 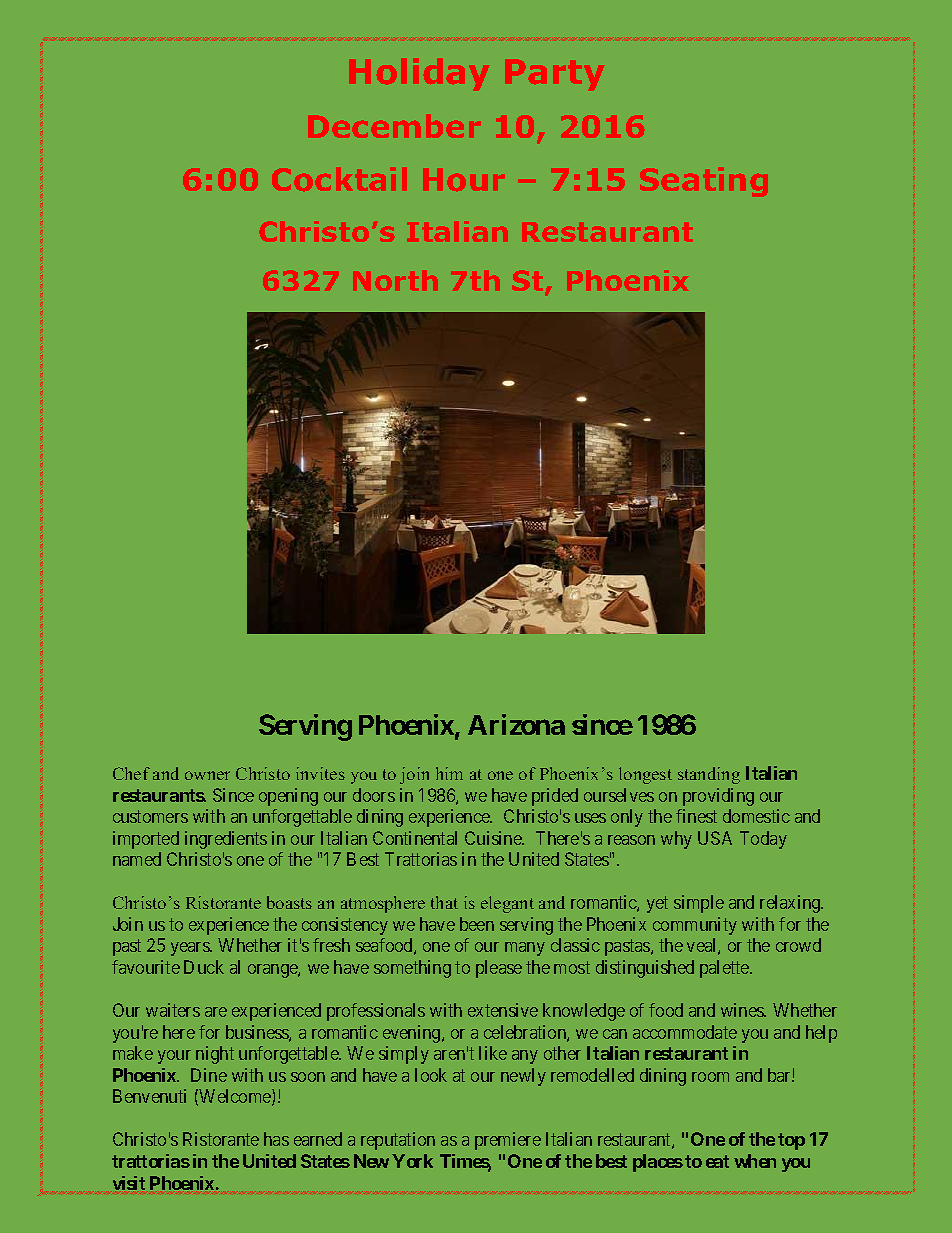 I want to click on many, so click(x=525, y=949).
